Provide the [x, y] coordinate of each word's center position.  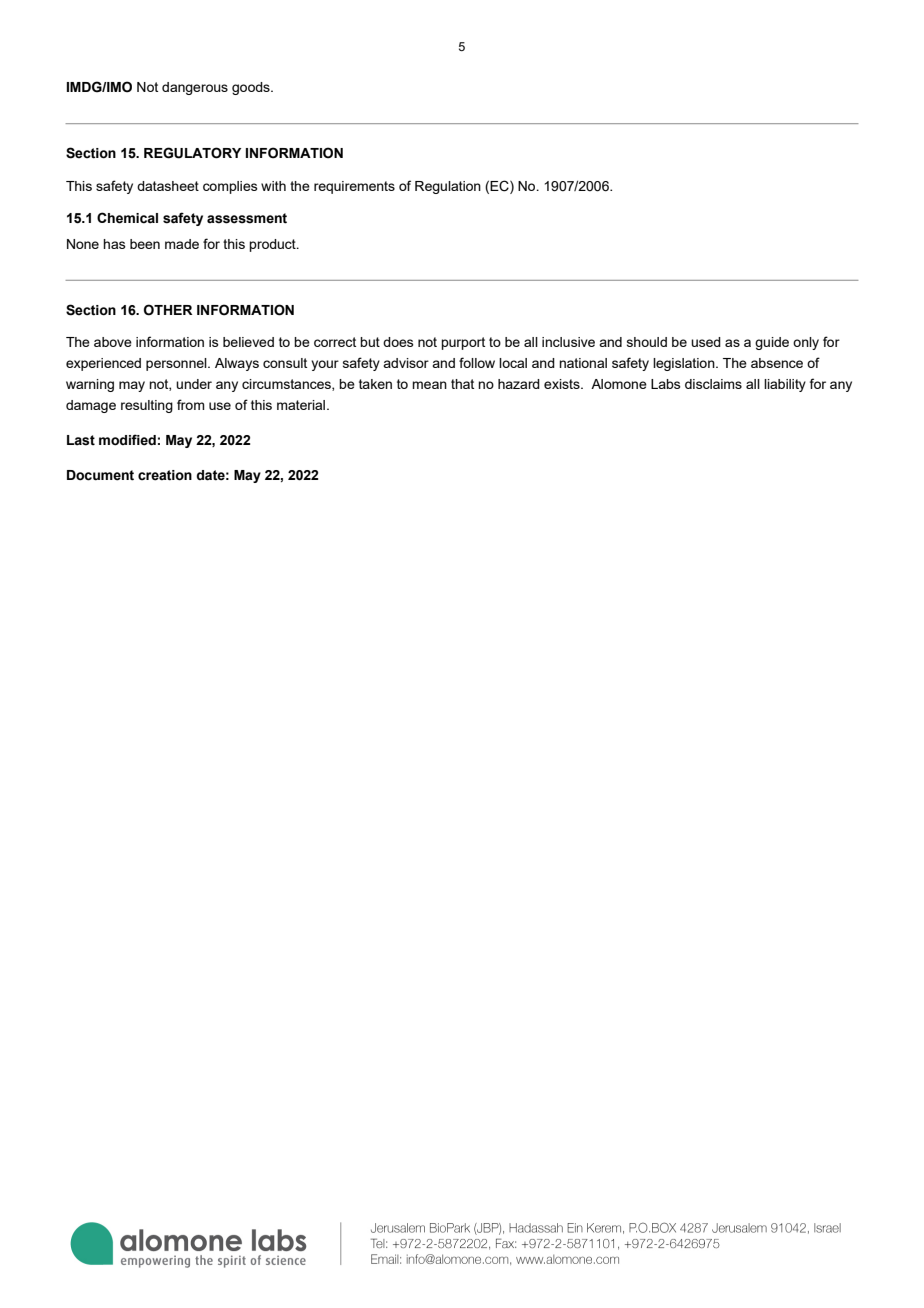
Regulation [448, 187]
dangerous [195, 88]
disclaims [713, 384]
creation [165, 475]
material [302, 405]
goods [252, 88]
